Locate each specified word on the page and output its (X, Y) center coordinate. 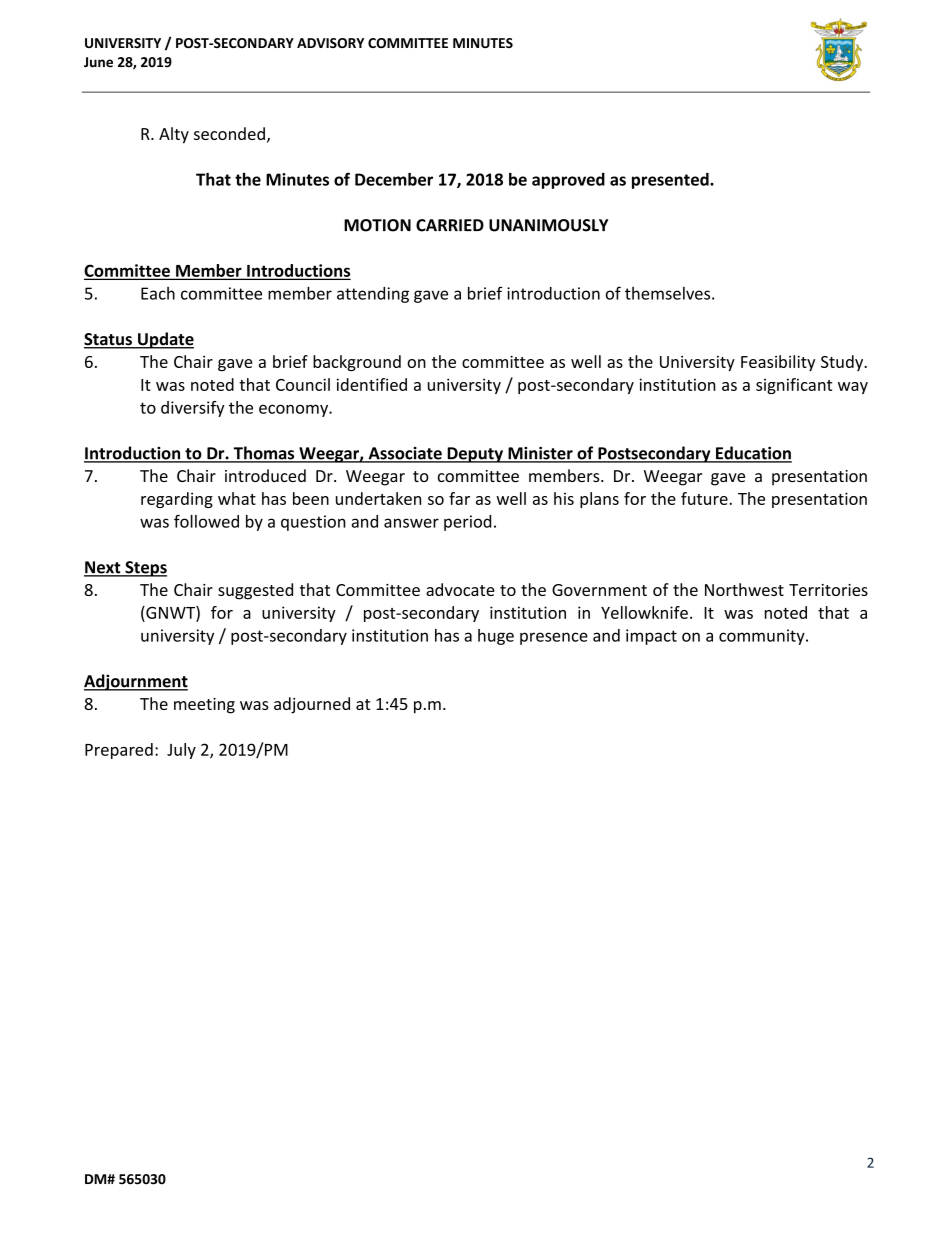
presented (671, 181)
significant (794, 386)
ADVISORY (330, 43)
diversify (193, 409)
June (98, 62)
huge (496, 637)
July (181, 751)
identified (372, 384)
